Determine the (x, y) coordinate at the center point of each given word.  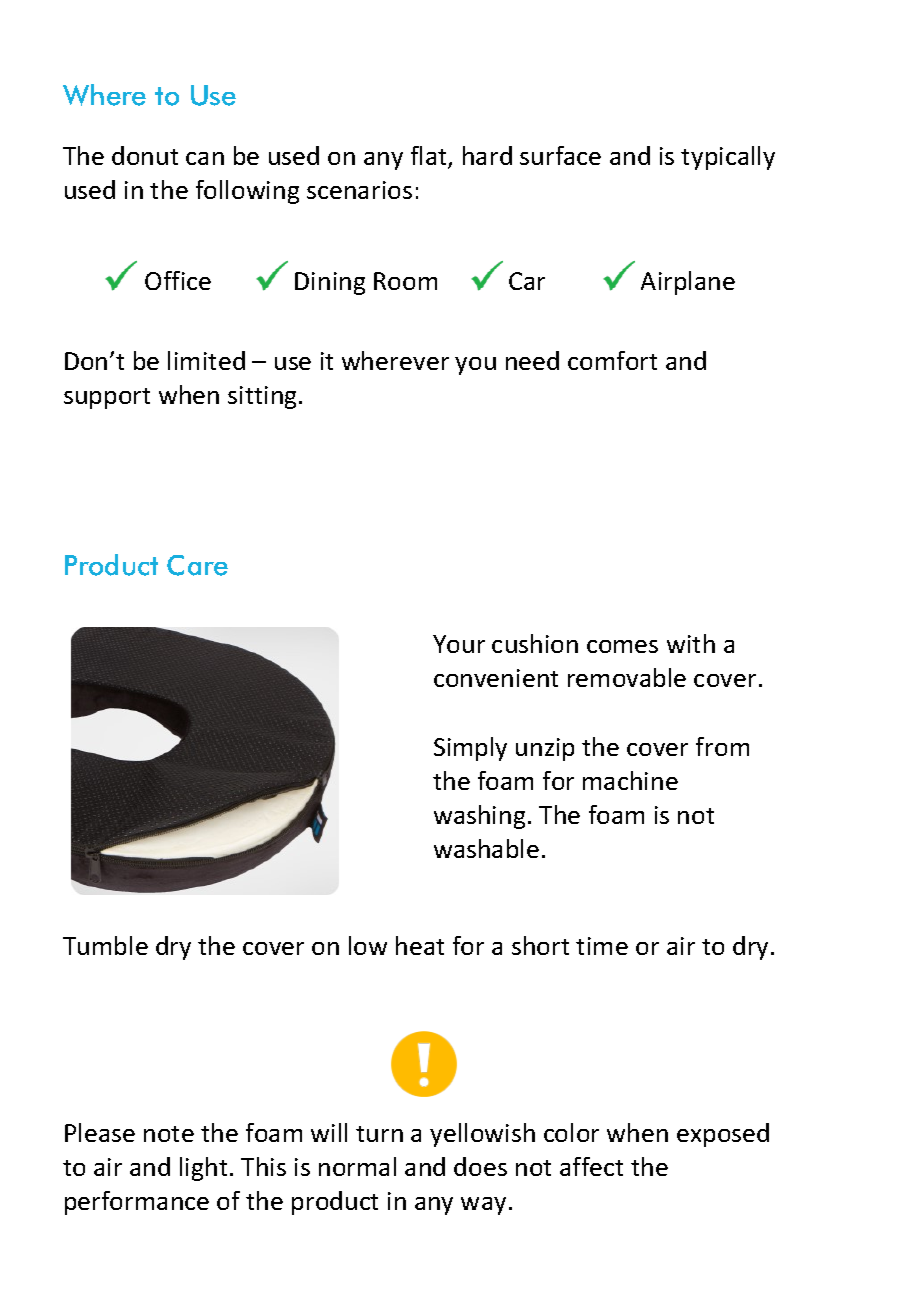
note (169, 1134)
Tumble (105, 945)
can (205, 158)
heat (420, 945)
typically (728, 158)
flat (430, 157)
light (203, 1169)
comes (622, 646)
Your (459, 644)
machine (630, 780)
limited (206, 360)
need (532, 360)
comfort (612, 360)
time (602, 946)
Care (197, 565)
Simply (470, 749)
